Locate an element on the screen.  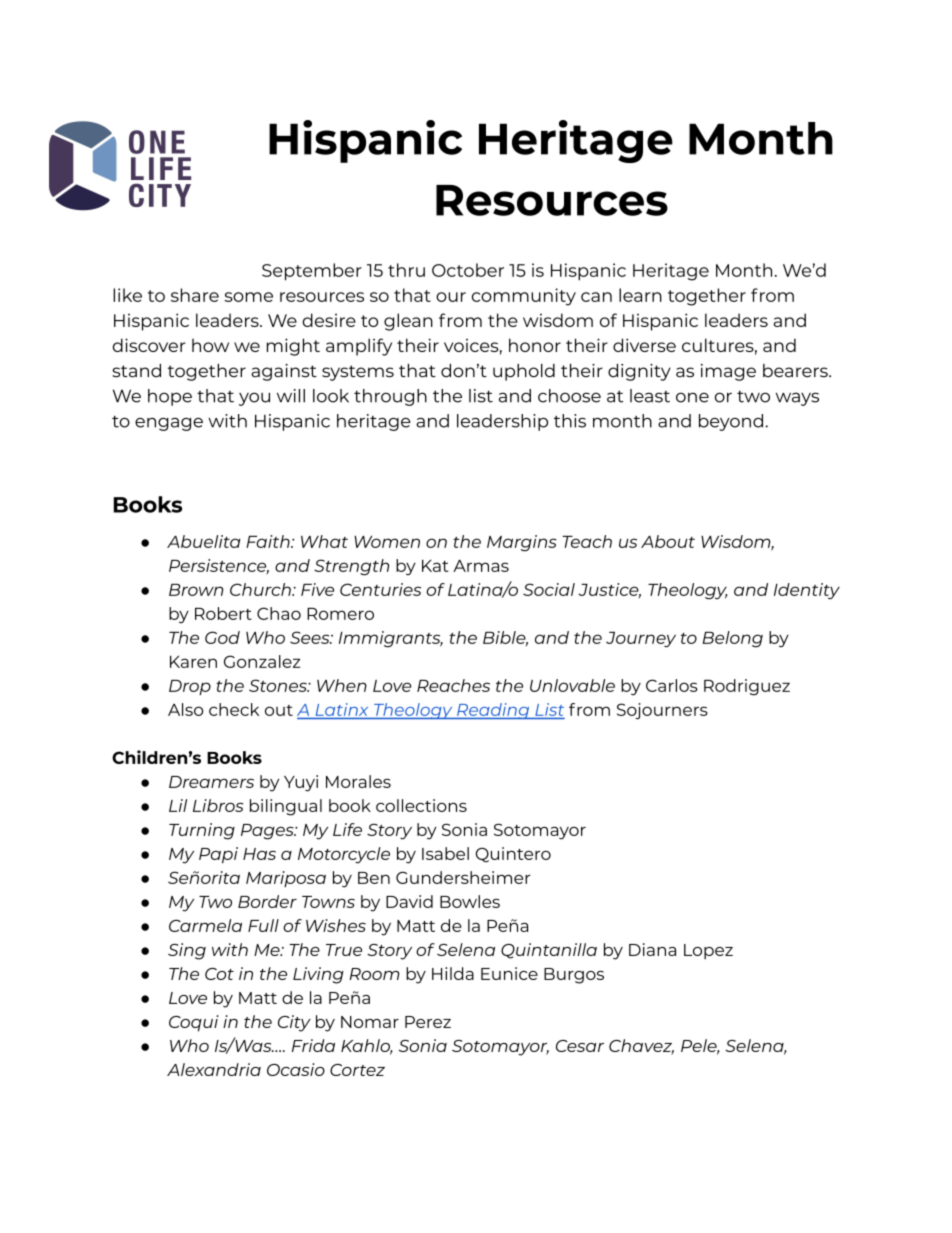
Reaches is located at coordinates (453, 685).
